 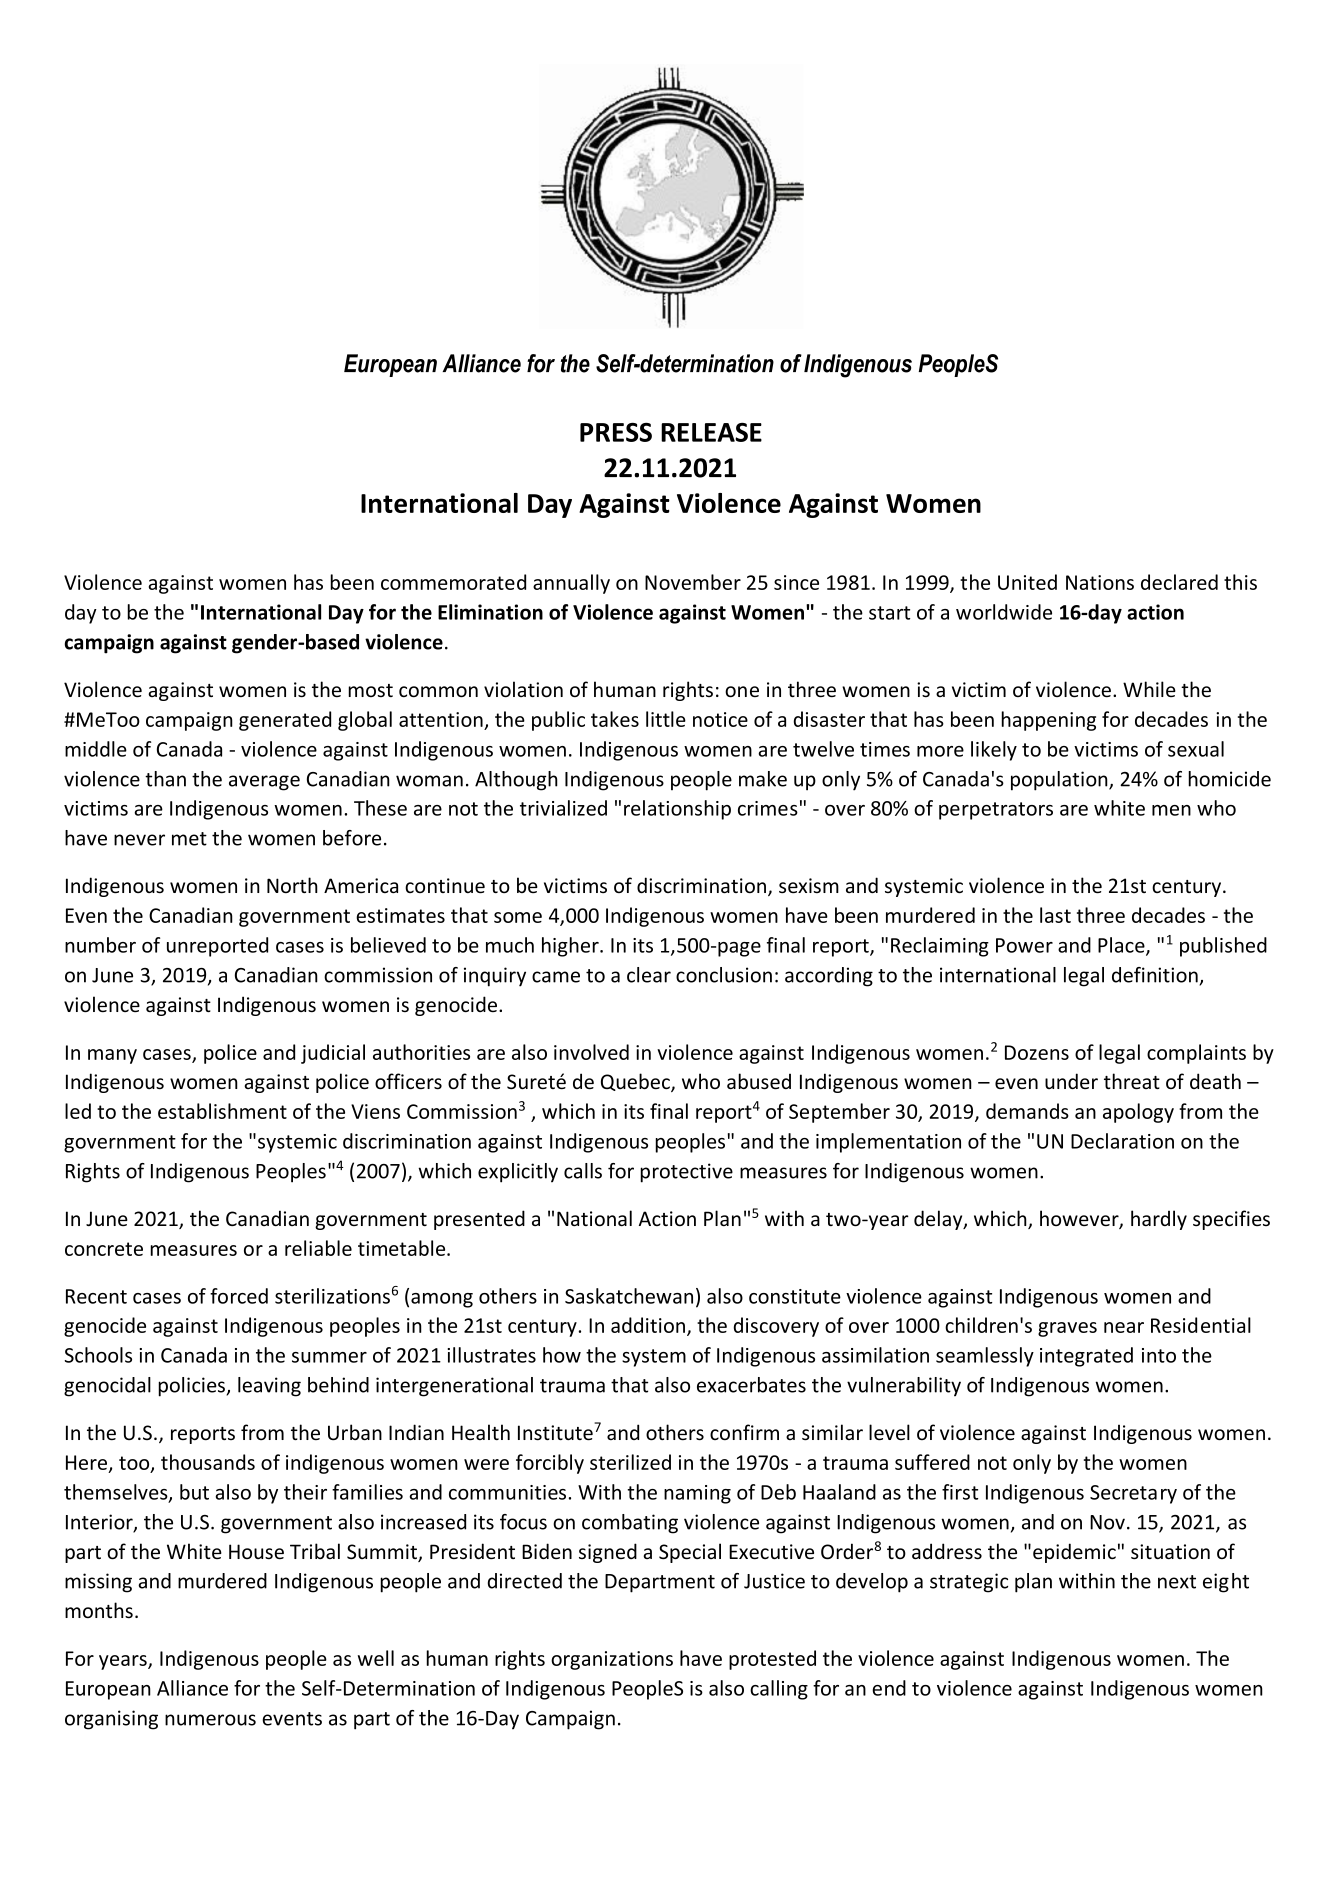 I want to click on establishment, so click(x=222, y=1111).
